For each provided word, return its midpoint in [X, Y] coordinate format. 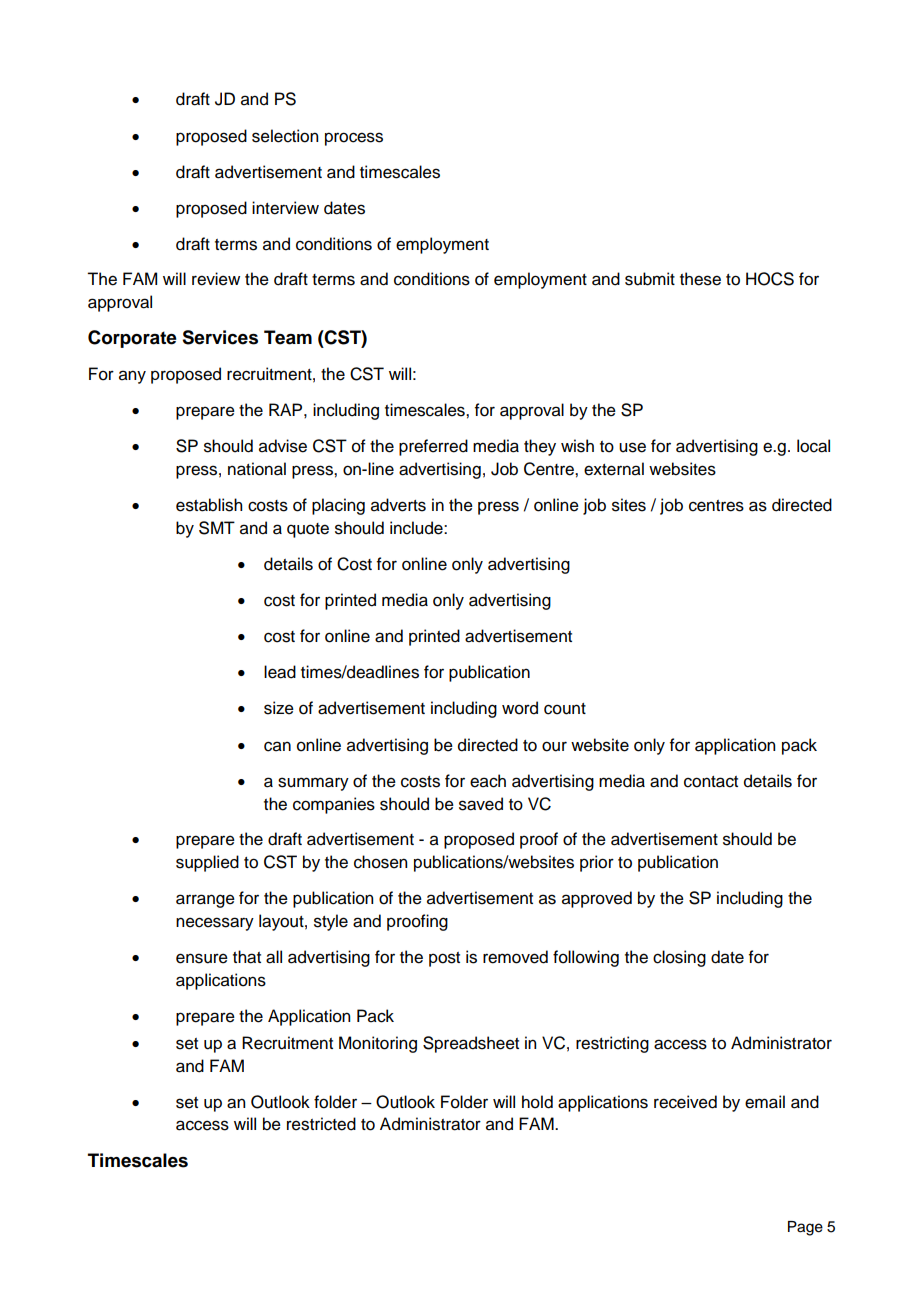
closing [679, 958]
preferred [433, 447]
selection [285, 136]
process [354, 139]
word [520, 708]
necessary [215, 924]
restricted [321, 1124]
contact [711, 782]
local [813, 446]
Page [805, 1228]
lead [280, 672]
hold [537, 1102]
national [257, 469]
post [444, 959]
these [700, 279]
